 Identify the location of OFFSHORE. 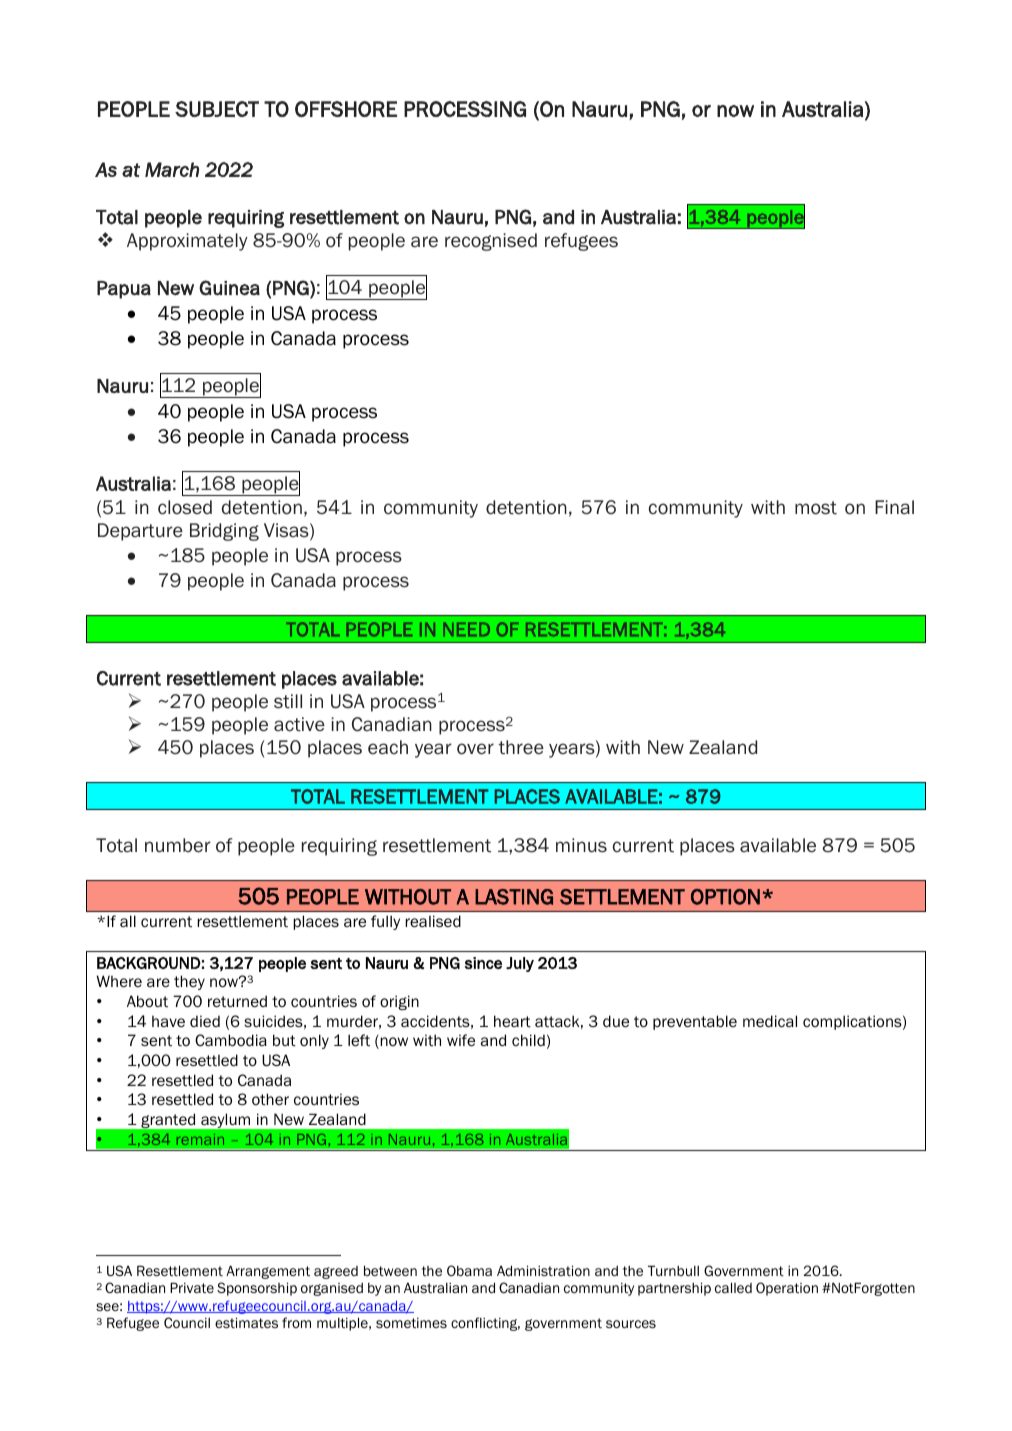
(346, 109).
